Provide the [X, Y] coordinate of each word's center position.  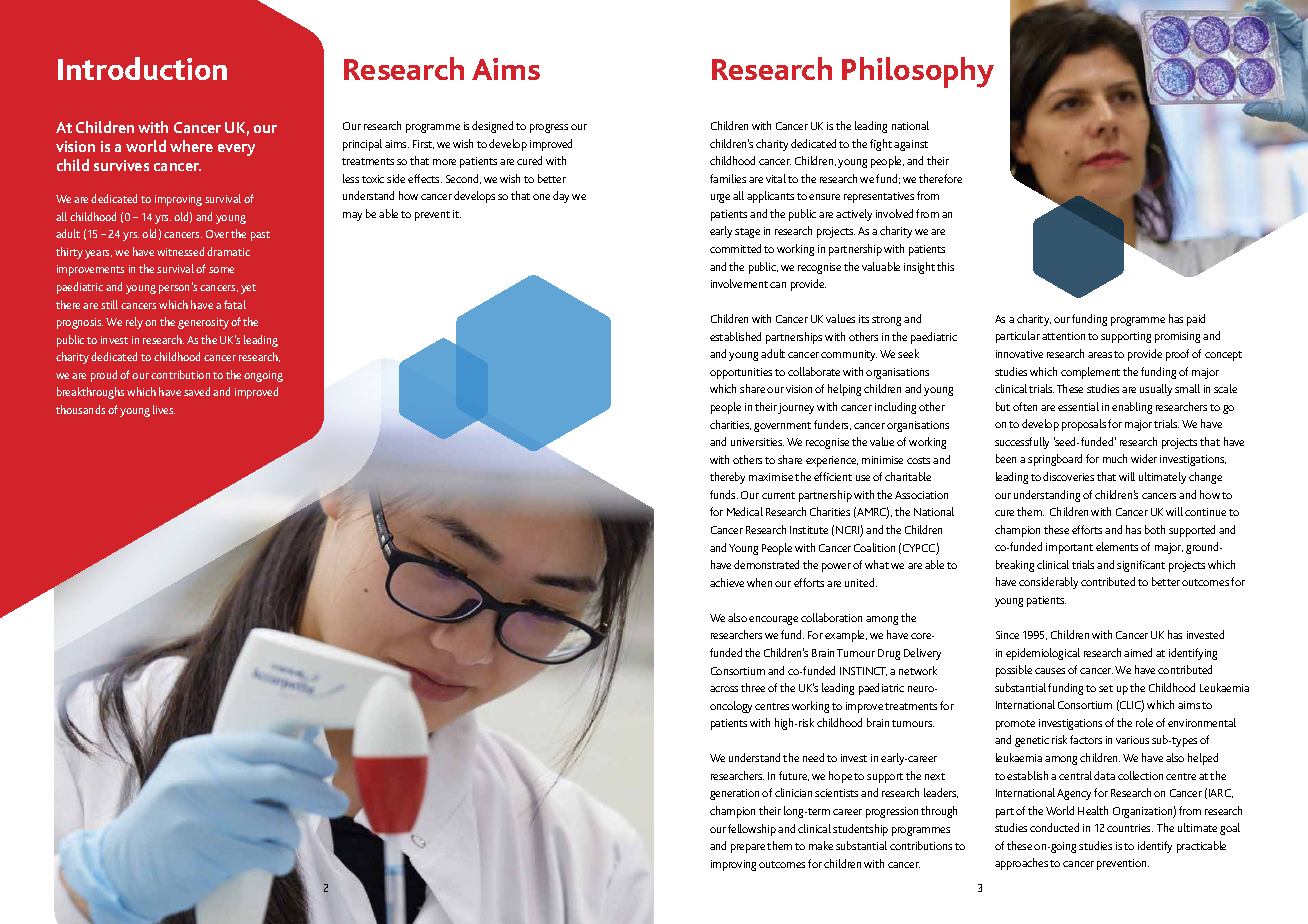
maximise [771, 477]
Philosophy [918, 72]
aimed [1138, 652]
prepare [748, 848]
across [724, 689]
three [753, 687]
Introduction [142, 68]
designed [492, 127]
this [945, 266]
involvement [739, 283]
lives [164, 409]
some [221, 270]
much [1115, 458]
